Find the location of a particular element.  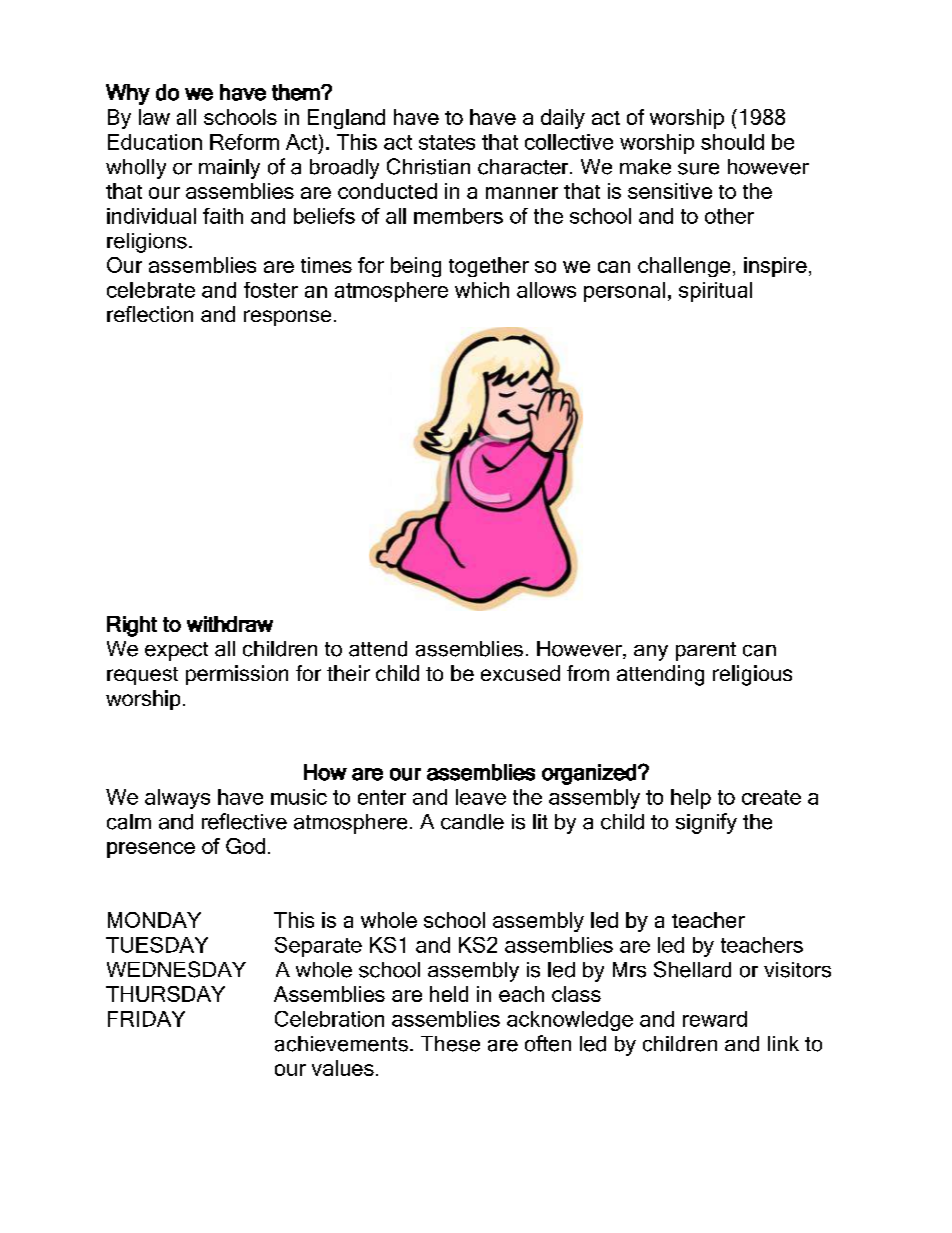

should is located at coordinates (732, 142).
